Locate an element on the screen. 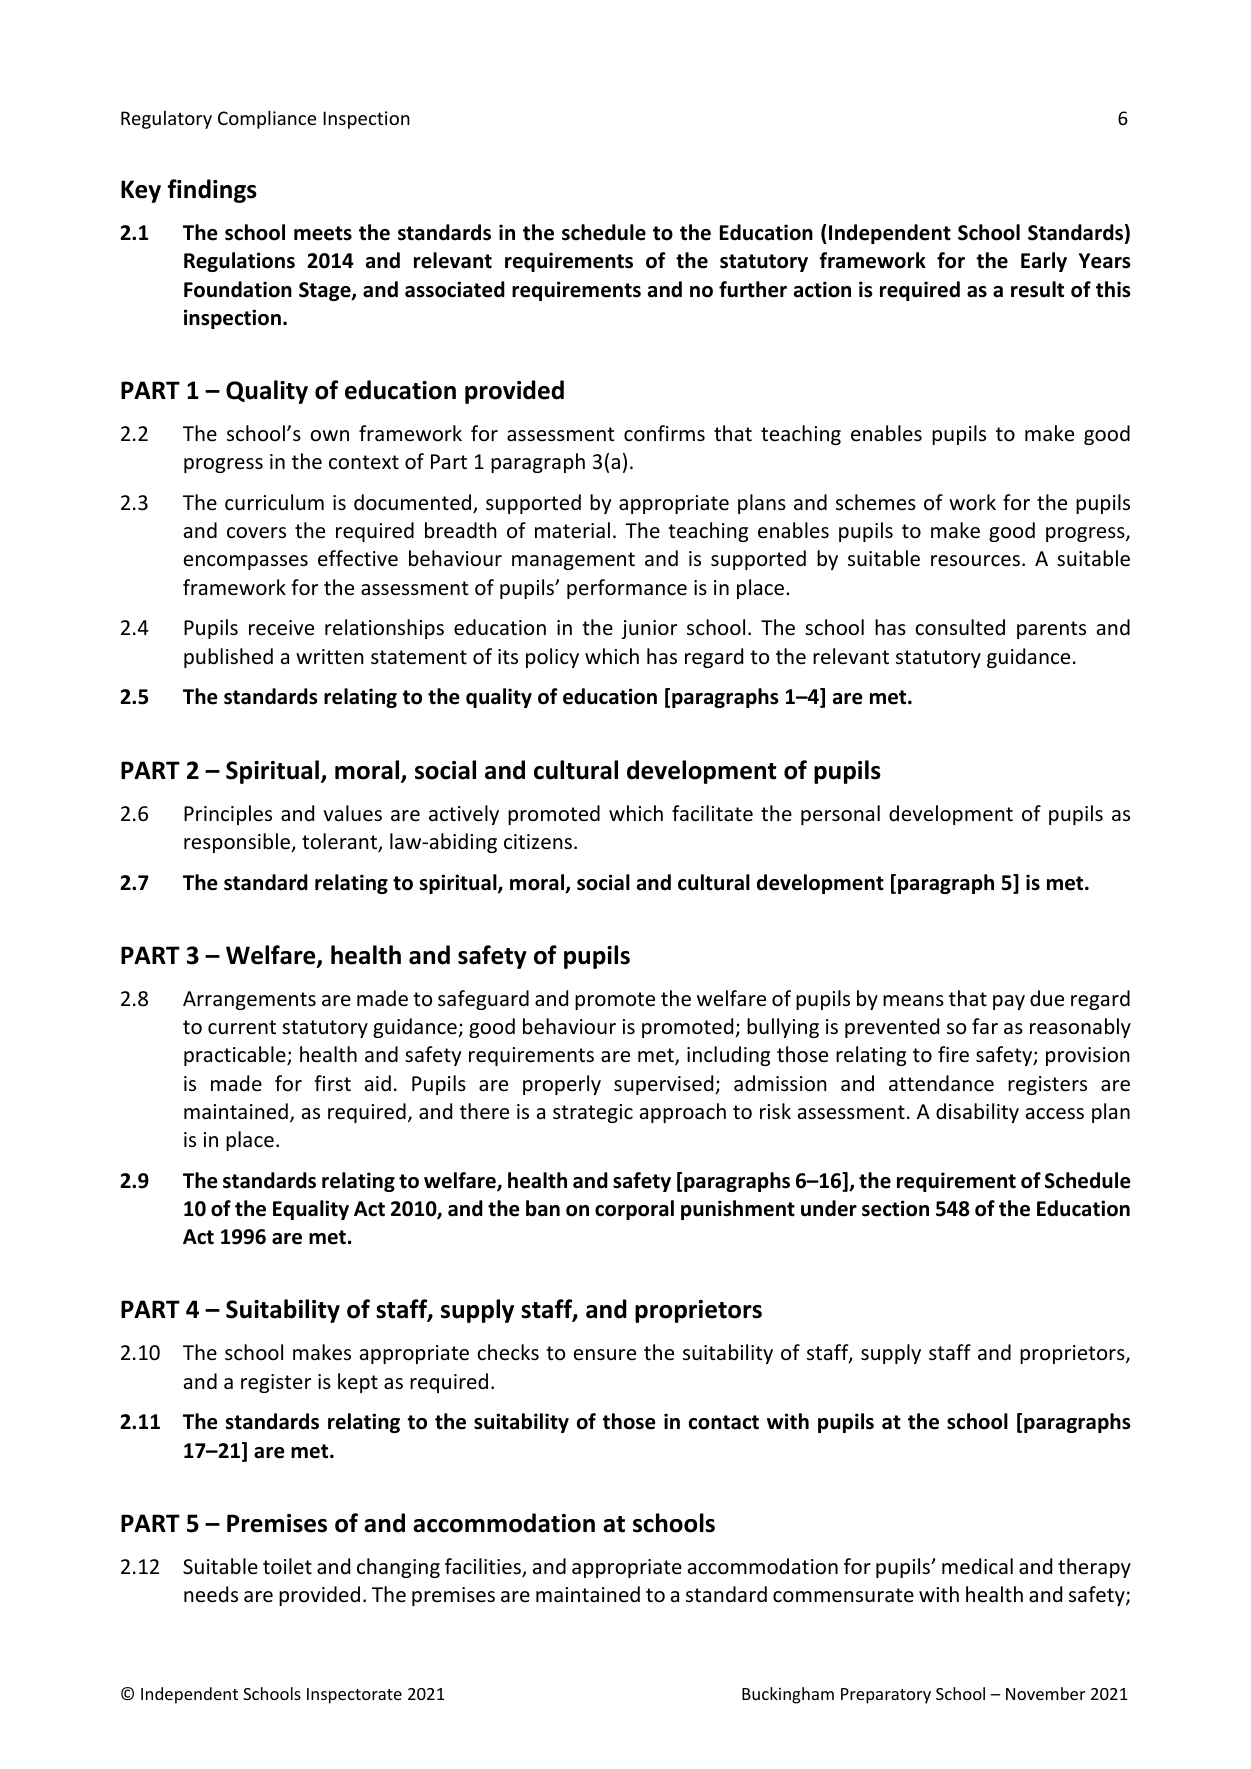 The height and width of the screenshot is (1769, 1251). consulted is located at coordinates (960, 627).
